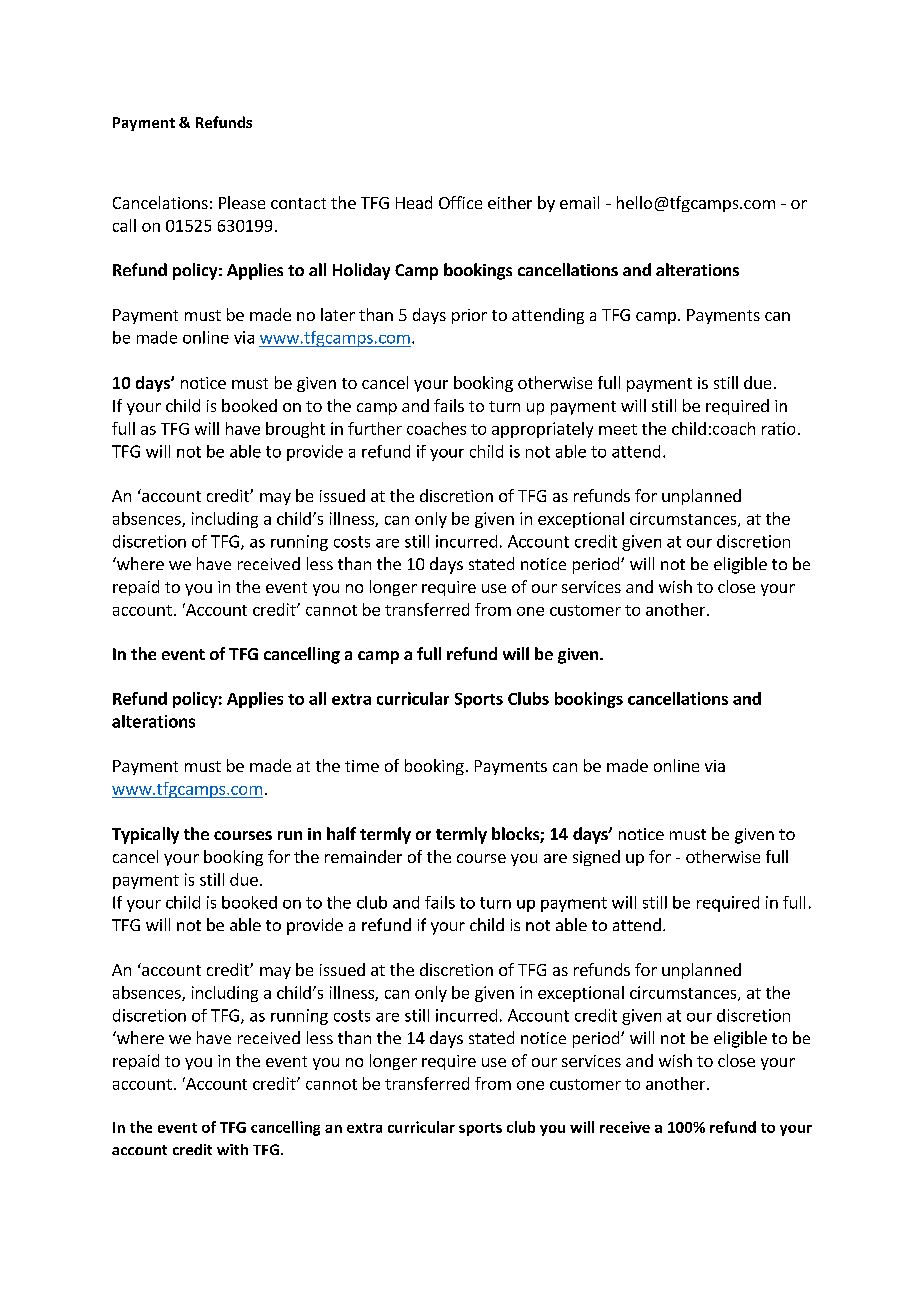 This screenshot has height=1308, width=924. Describe the element at coordinates (375, 428) in the screenshot. I see `further` at that location.
